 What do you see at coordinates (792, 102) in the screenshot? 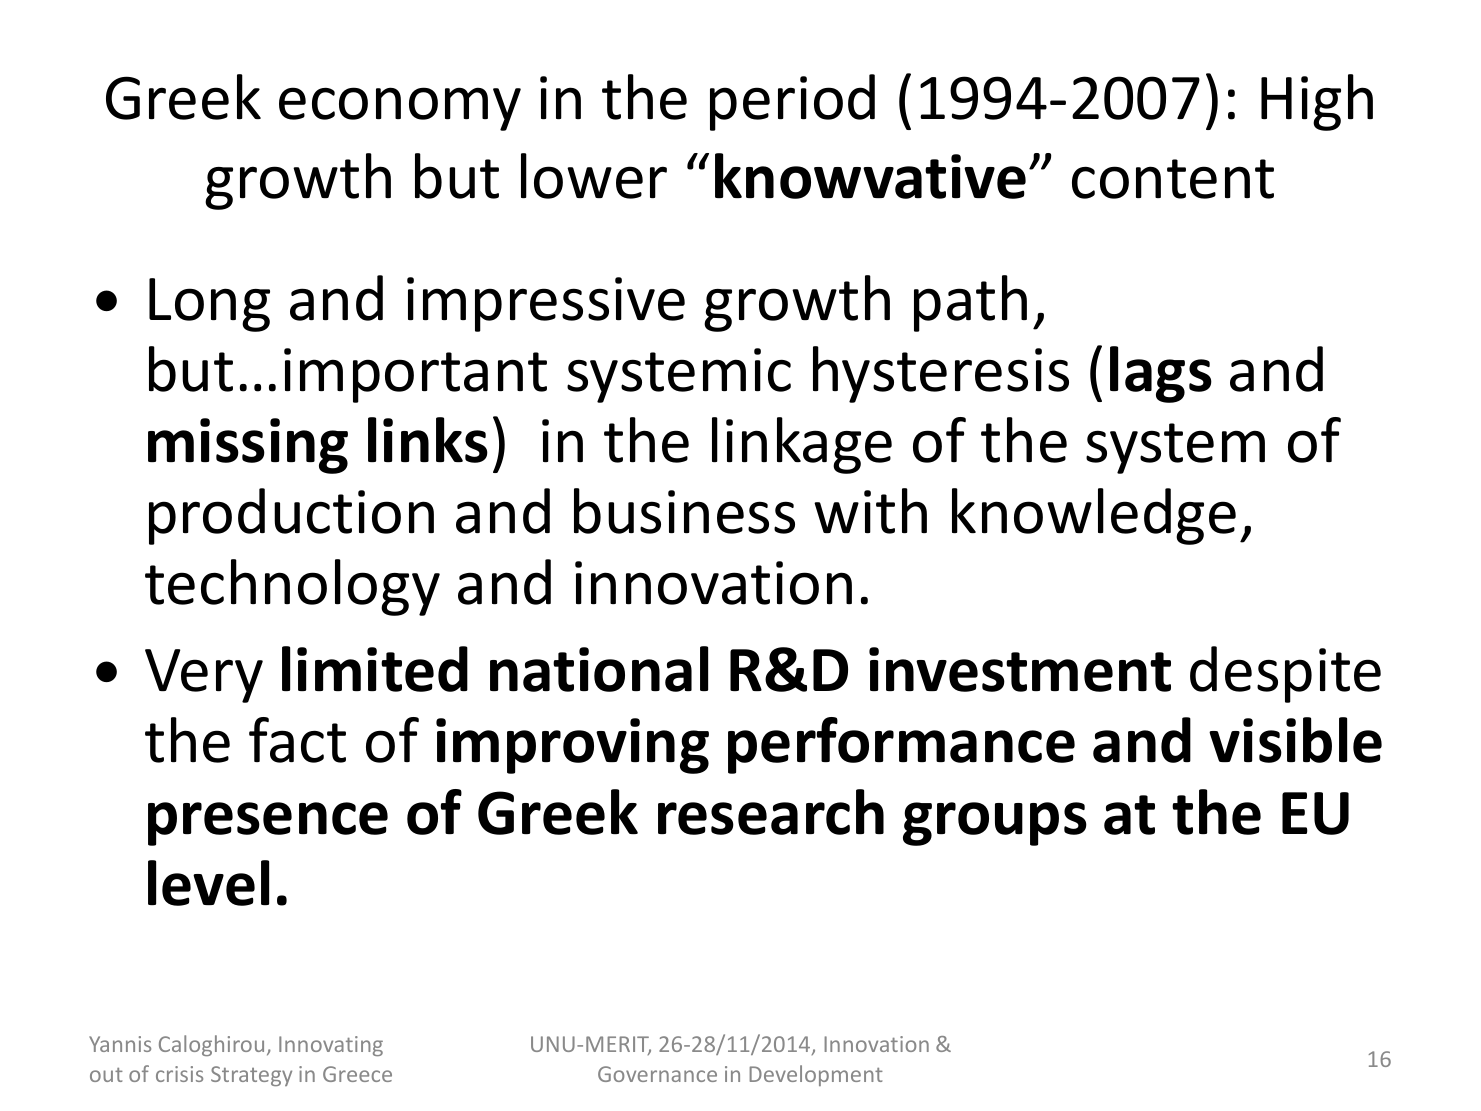
I see `period` at bounding box center [792, 102].
